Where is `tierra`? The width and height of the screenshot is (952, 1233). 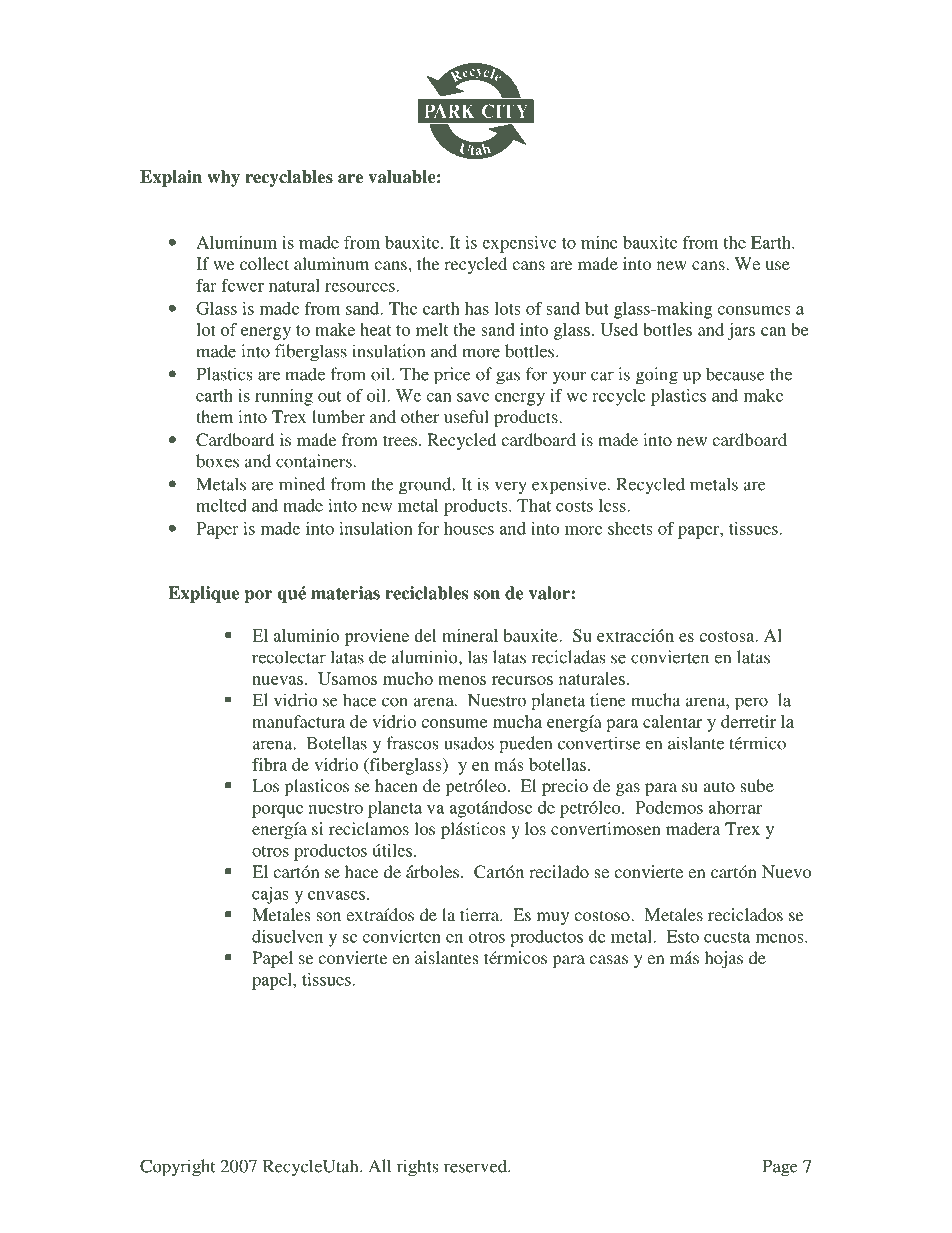
tierra is located at coordinates (480, 914).
